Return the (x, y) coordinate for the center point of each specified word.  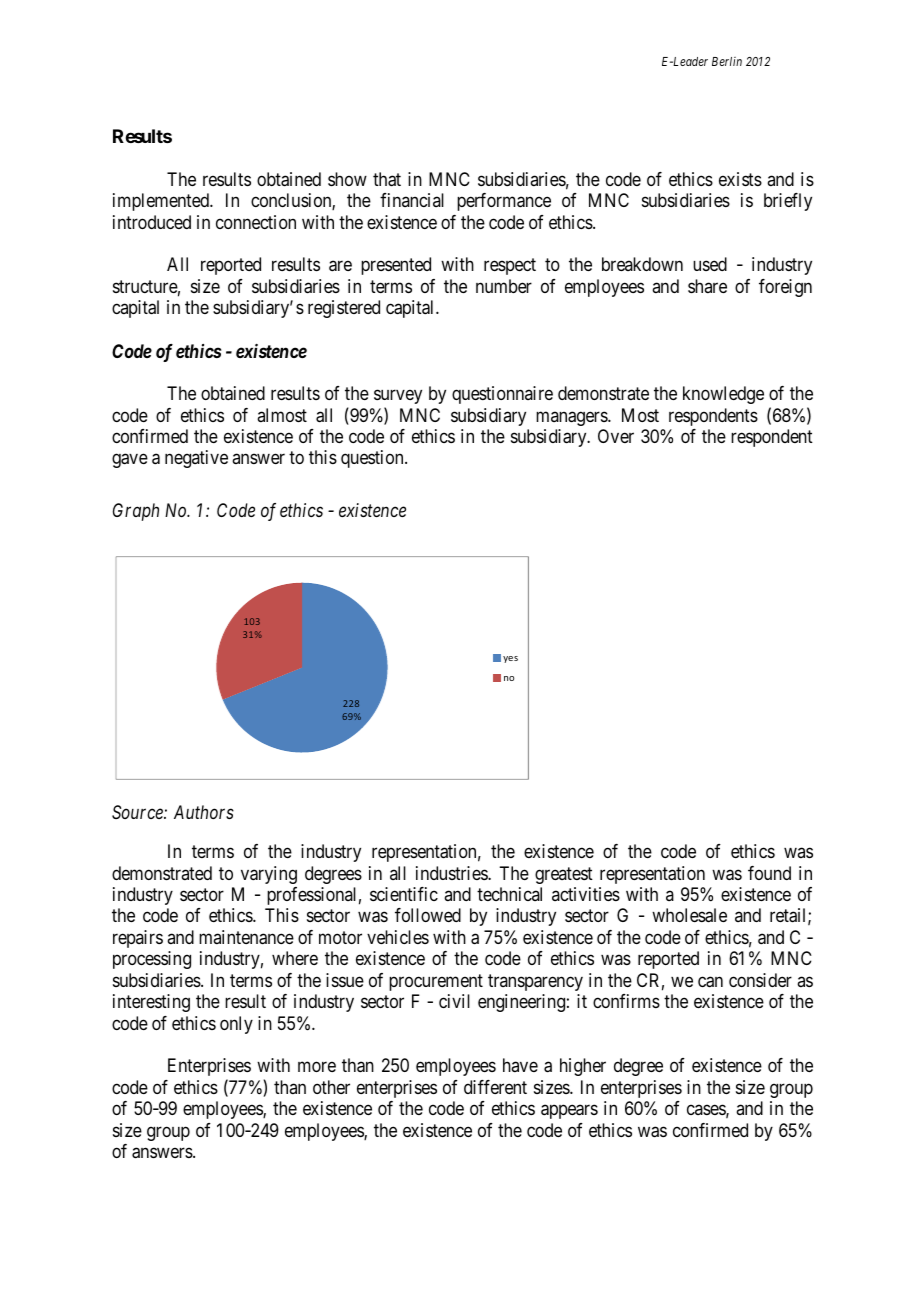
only (236, 1025)
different (495, 1087)
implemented (162, 202)
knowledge (723, 395)
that (387, 179)
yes (510, 659)
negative (196, 459)
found (769, 873)
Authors (204, 812)
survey (398, 397)
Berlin (727, 61)
